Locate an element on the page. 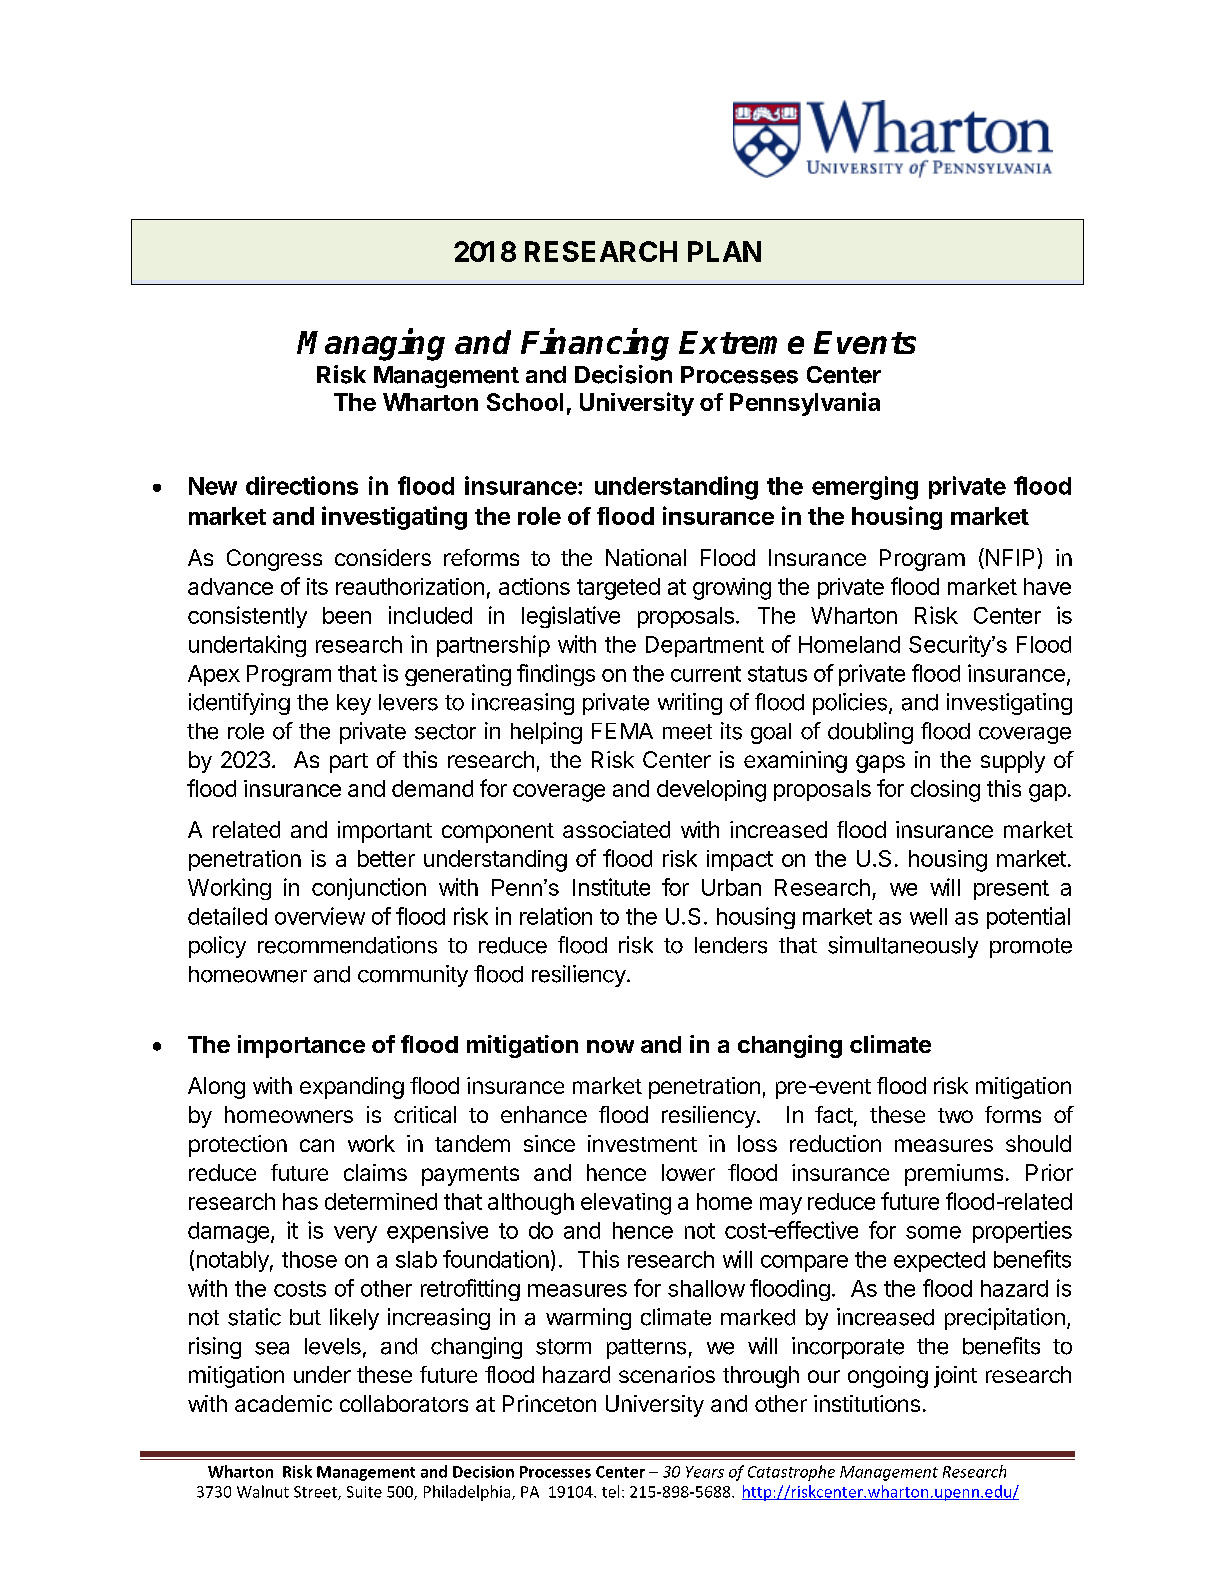  Institute is located at coordinates (611, 887).
